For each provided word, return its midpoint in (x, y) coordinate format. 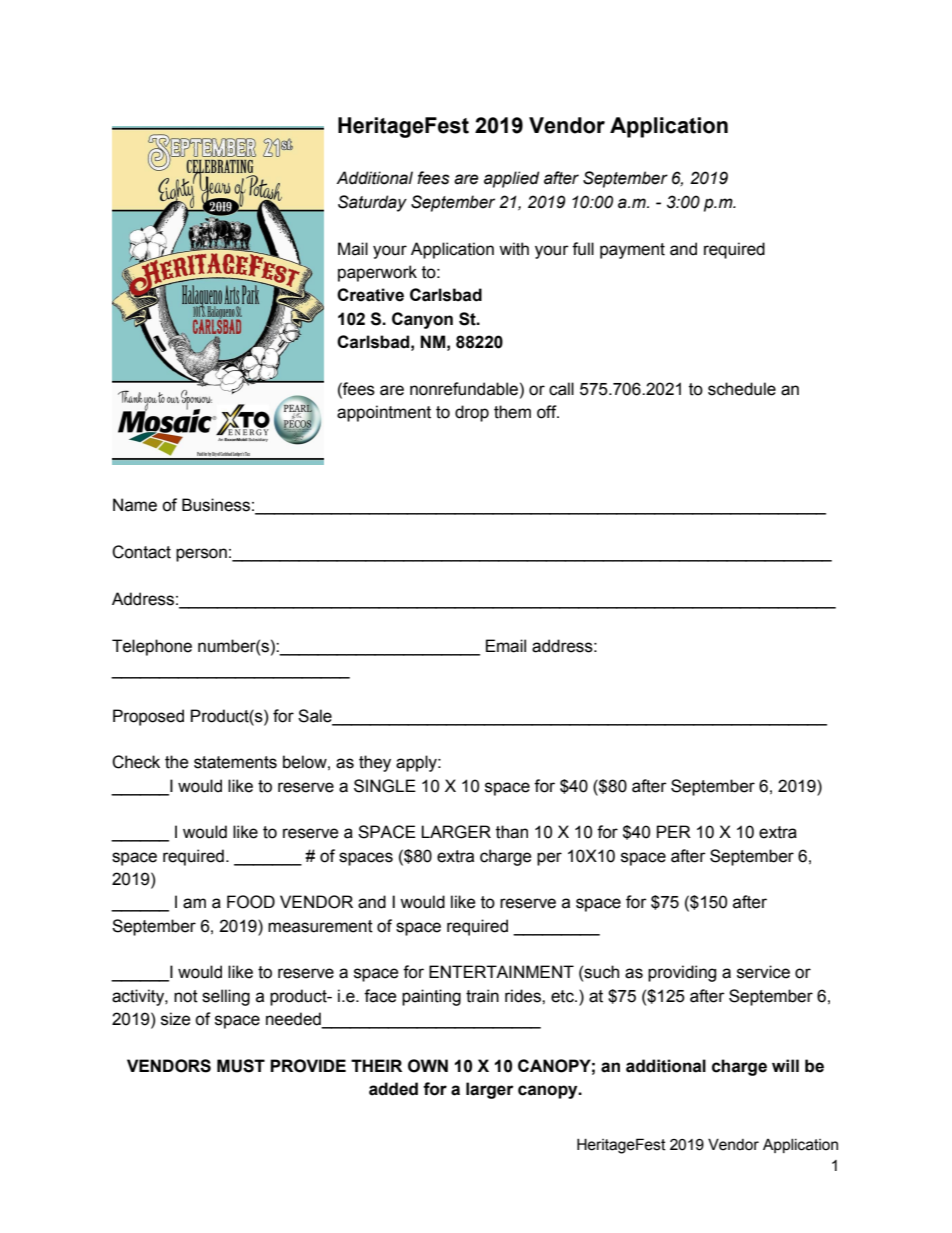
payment (632, 251)
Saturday (372, 203)
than (512, 832)
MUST (241, 1066)
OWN (428, 1066)
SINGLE (385, 786)
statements (235, 762)
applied (512, 179)
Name (135, 505)
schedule (742, 389)
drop (472, 413)
